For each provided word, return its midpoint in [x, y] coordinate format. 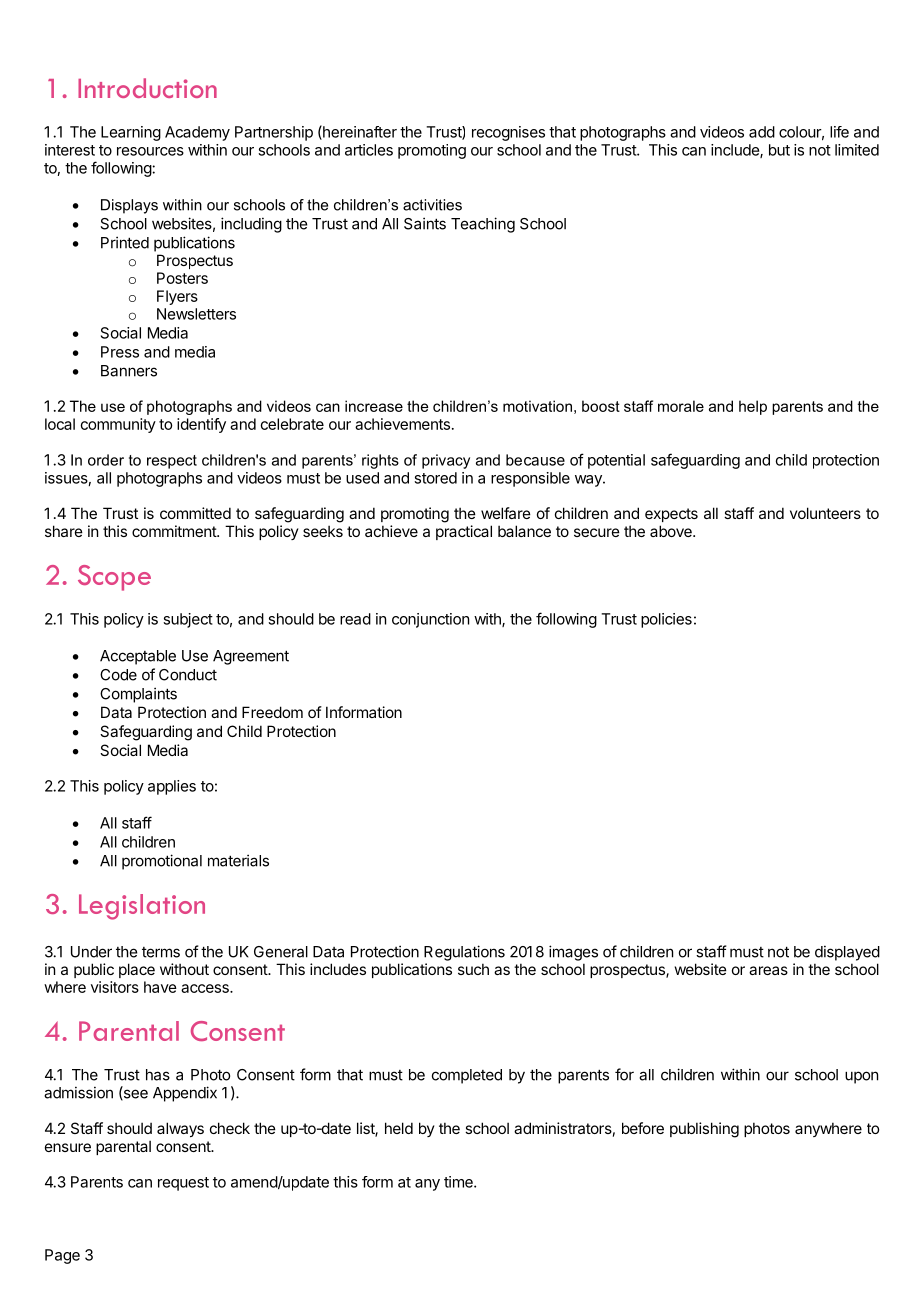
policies [666, 620]
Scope [114, 578]
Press [120, 352]
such [473, 969]
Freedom [272, 712]
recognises [508, 133]
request [183, 1184]
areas [768, 970]
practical [464, 532]
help [753, 407]
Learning [131, 133]
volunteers [825, 513]
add [762, 132]
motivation [537, 406]
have [160, 987]
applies [172, 787]
